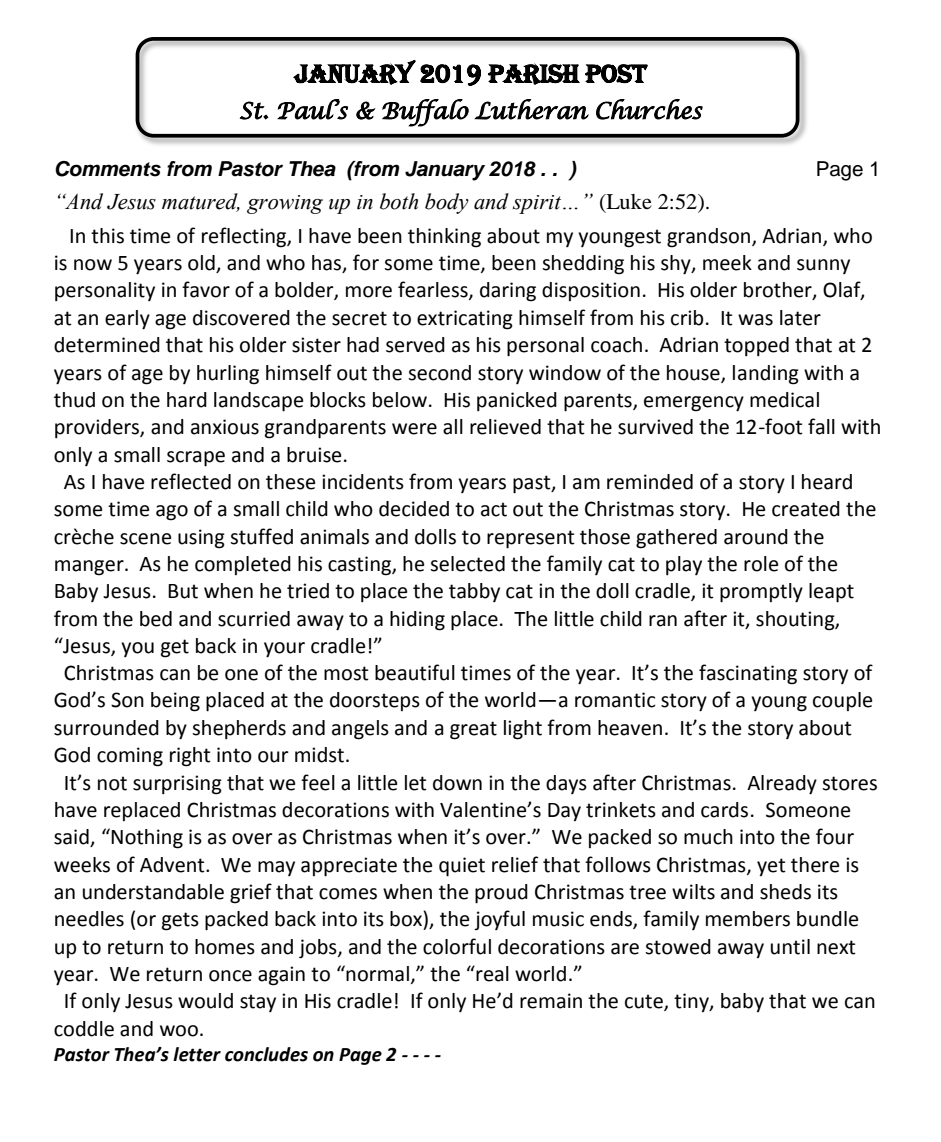  What do you see at coordinates (108, 169) in the page?
I see `Comments` at bounding box center [108, 169].
